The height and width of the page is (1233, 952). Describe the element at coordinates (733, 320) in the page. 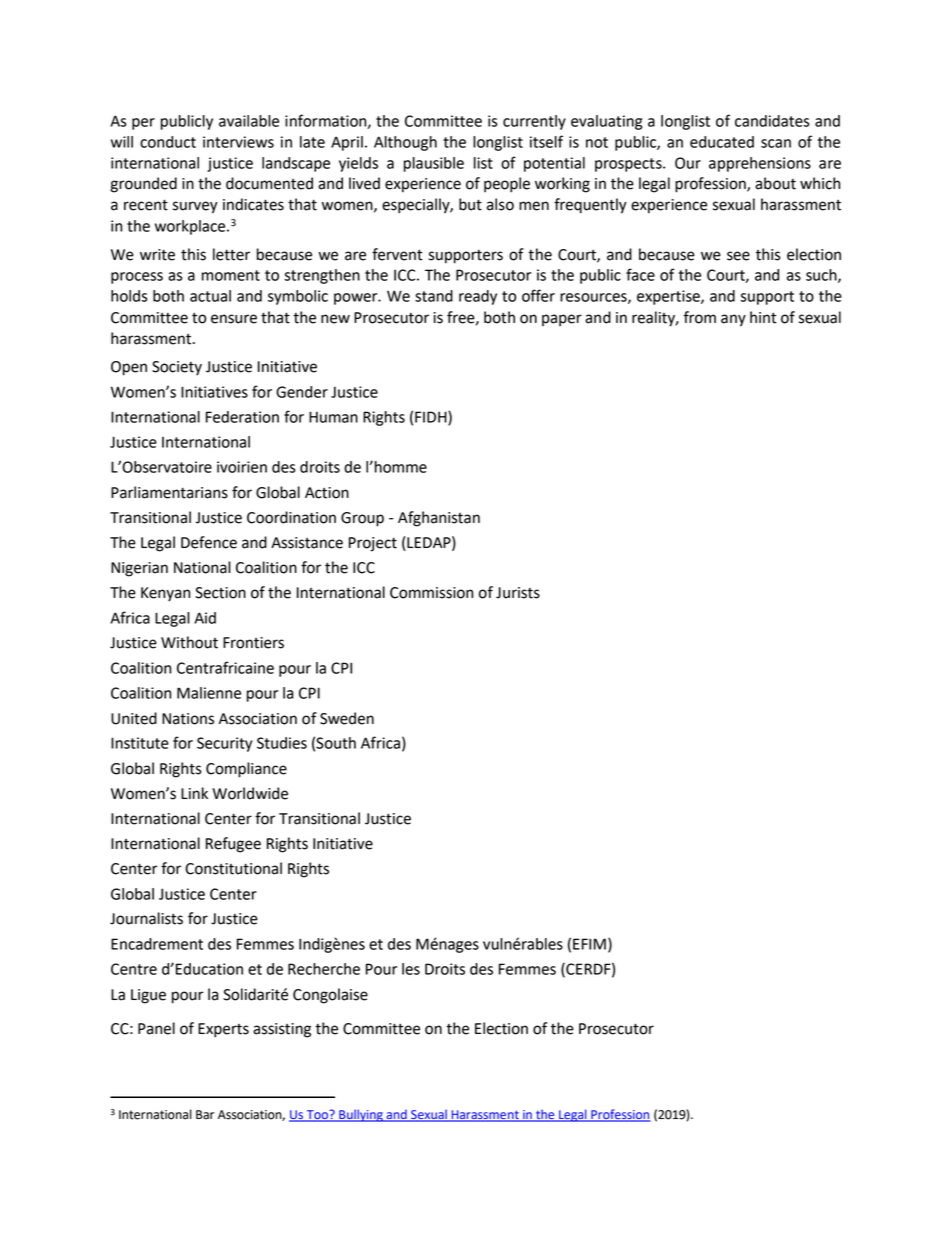

I see `any` at that location.
